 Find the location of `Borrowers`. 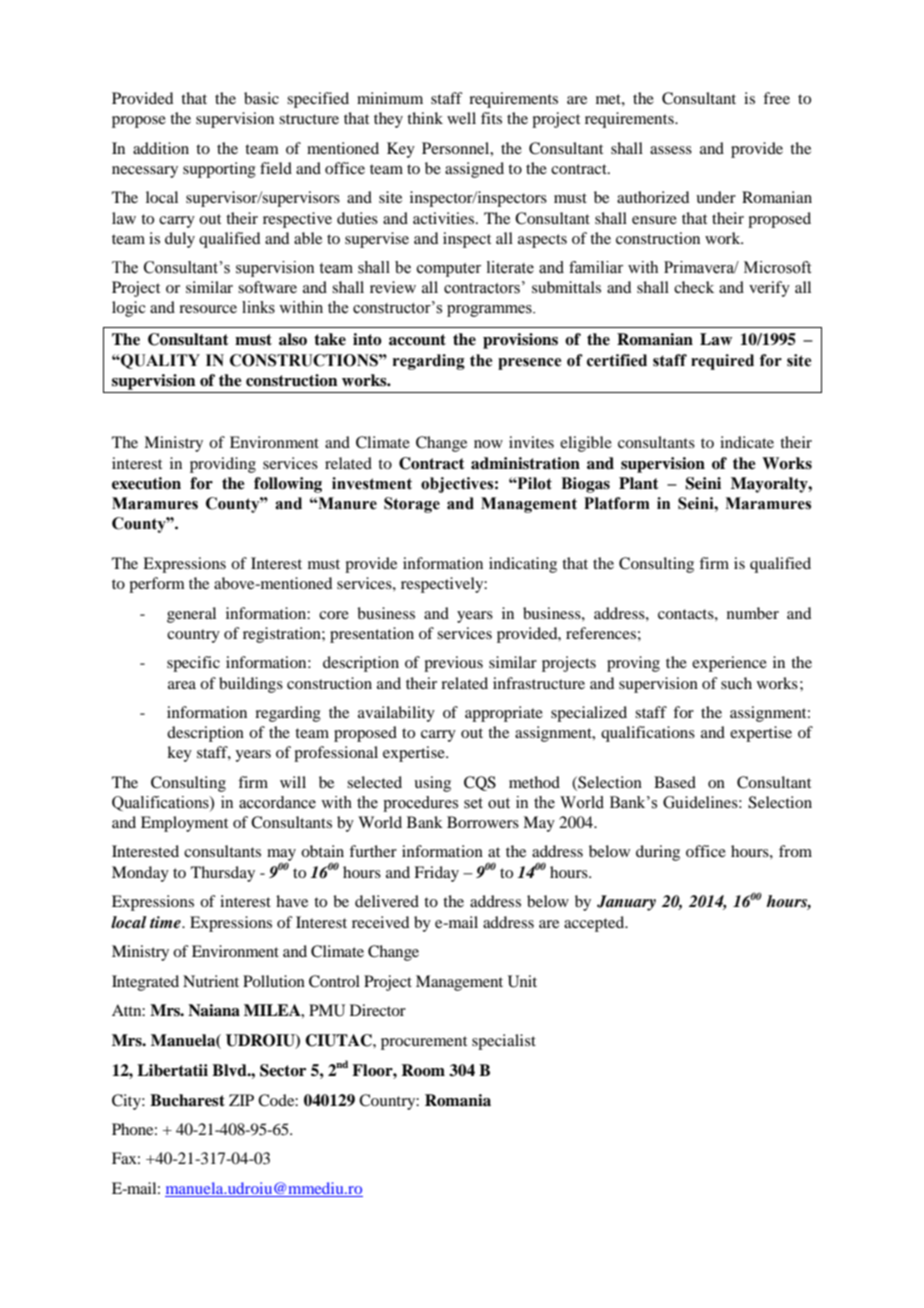

Borrowers is located at coordinates (483, 822).
